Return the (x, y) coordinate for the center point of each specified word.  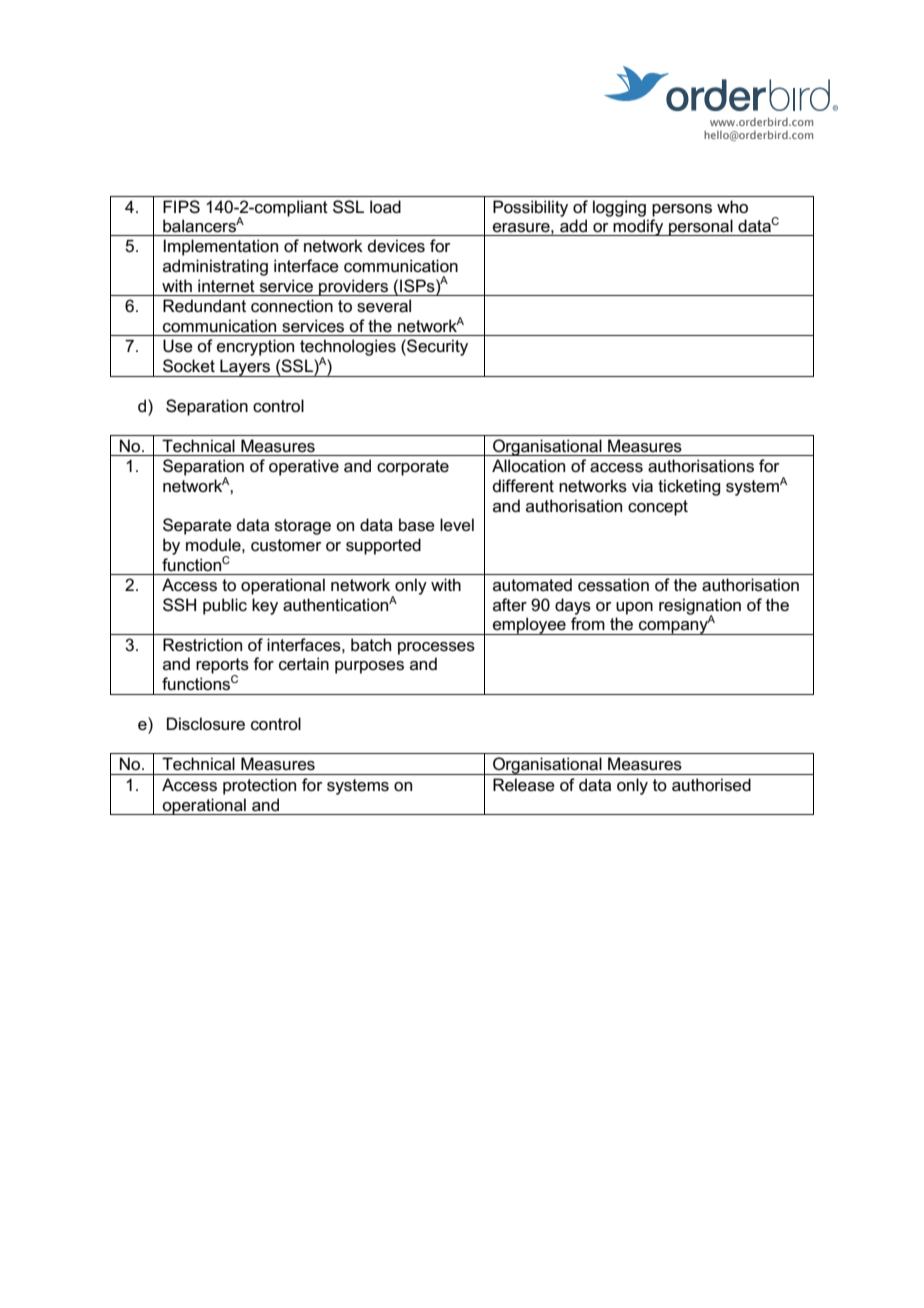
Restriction (202, 645)
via (642, 486)
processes (436, 648)
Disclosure (206, 724)
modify (639, 227)
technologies (348, 348)
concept (658, 508)
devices (396, 246)
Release (524, 785)
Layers (245, 368)
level (457, 525)
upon (634, 608)
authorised (711, 785)
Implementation (220, 247)
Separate (197, 526)
